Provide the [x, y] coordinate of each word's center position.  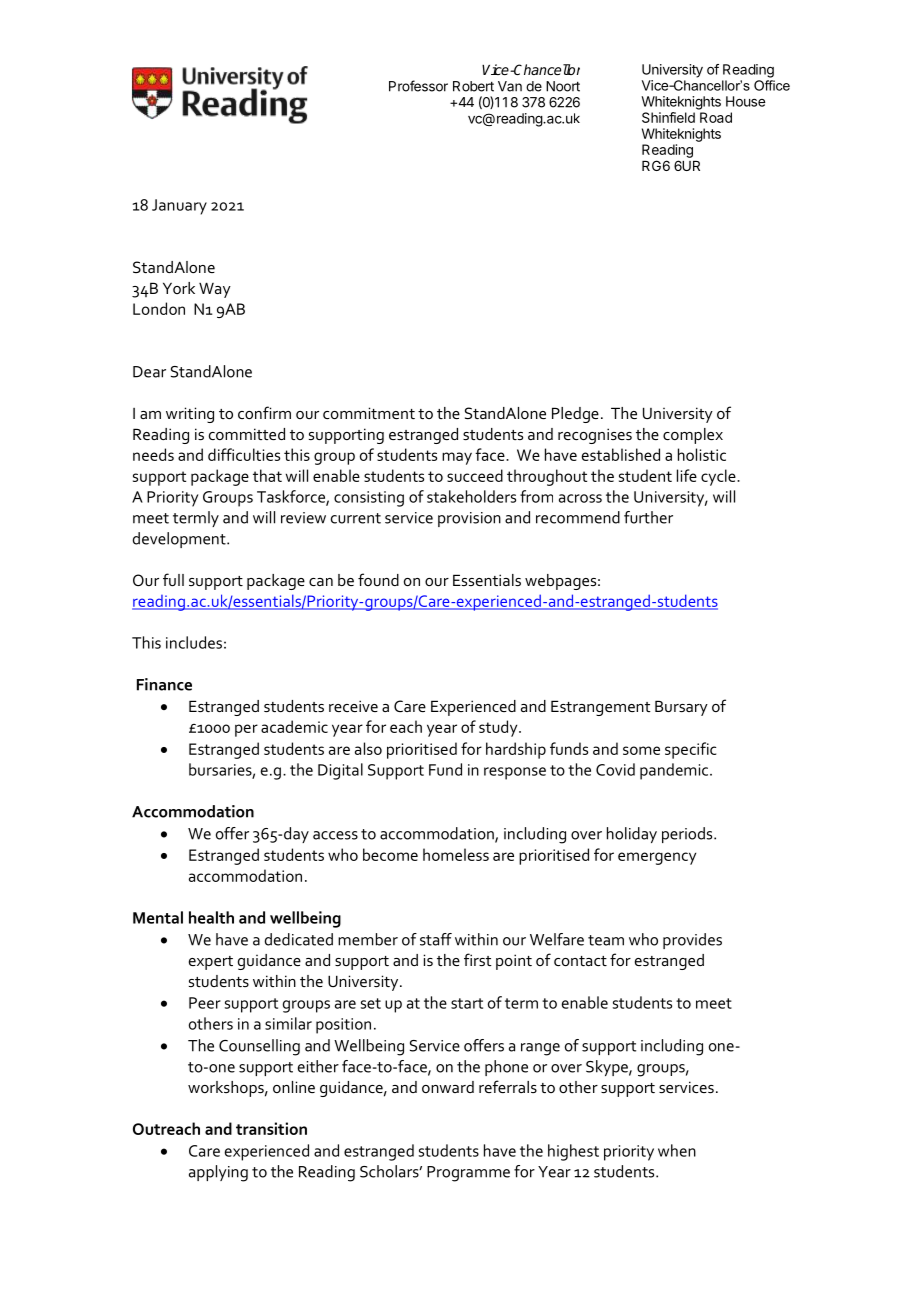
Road [716, 117]
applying [218, 1173]
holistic [702, 454]
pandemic [675, 771]
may [457, 458]
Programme [468, 1174]
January [179, 207]
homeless [456, 854]
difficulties [244, 454]
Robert [473, 86]
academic [294, 726]
